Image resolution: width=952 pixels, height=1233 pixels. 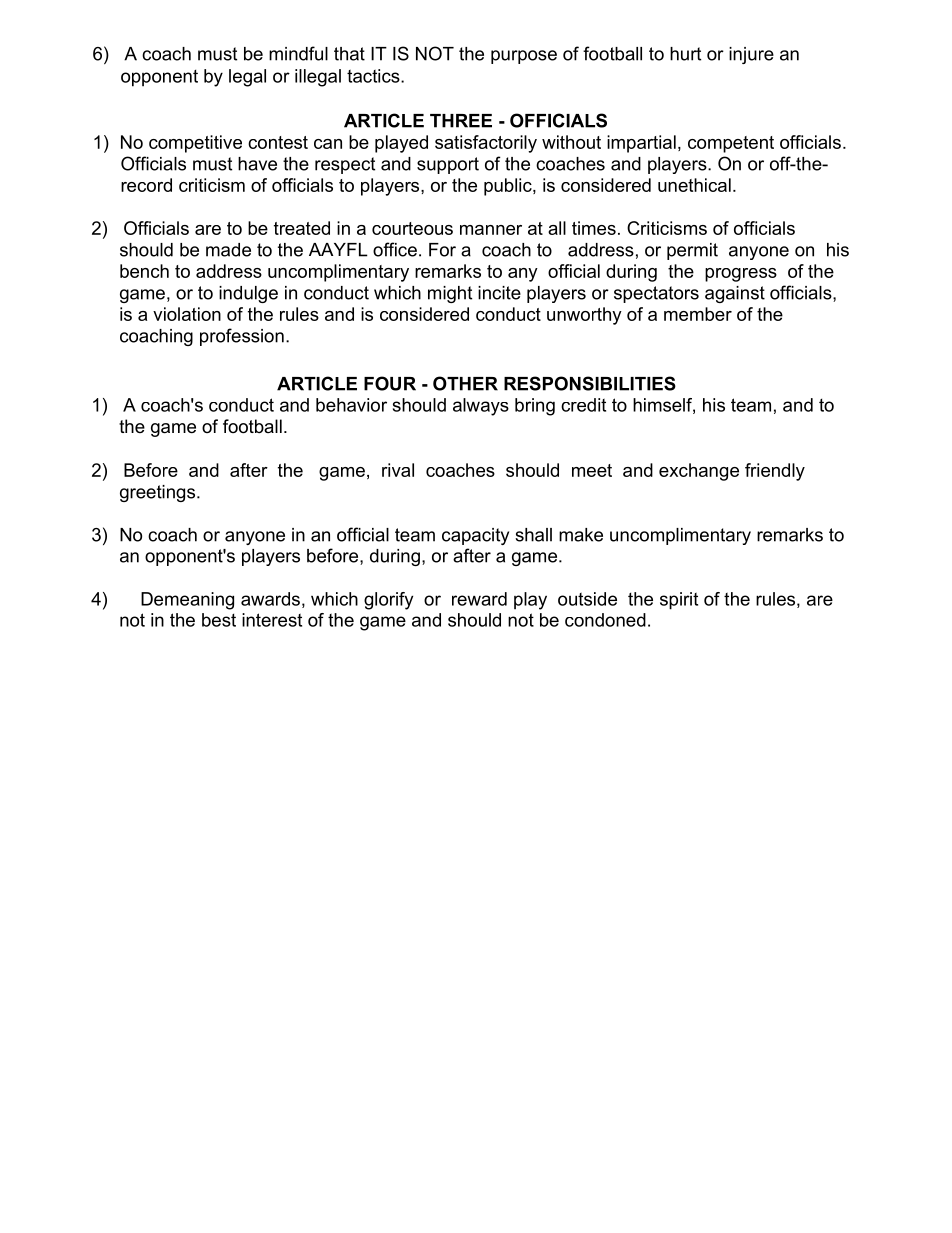 What do you see at coordinates (524, 57) in the screenshot?
I see `purpose` at bounding box center [524, 57].
